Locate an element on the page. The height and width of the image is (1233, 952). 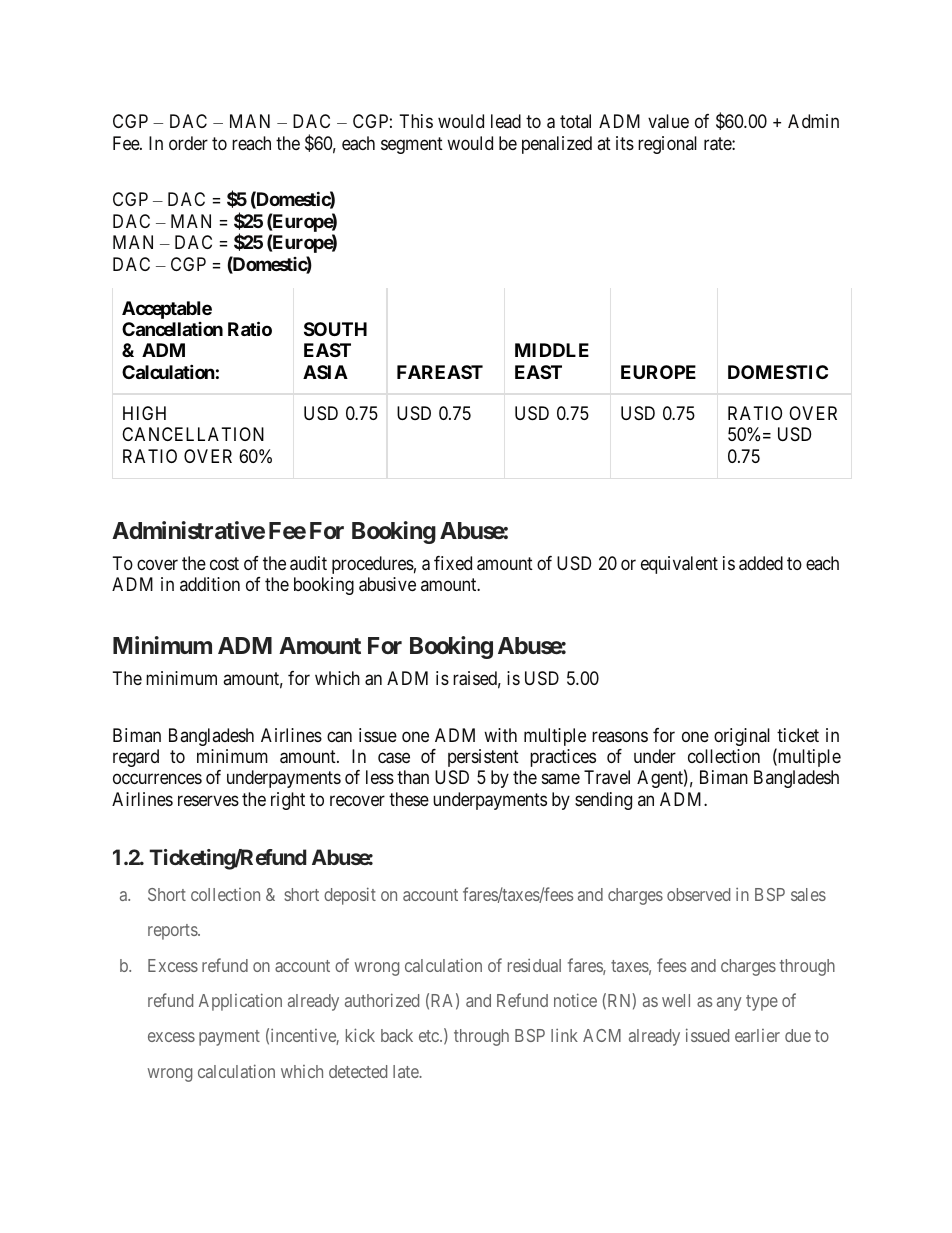
persistent is located at coordinates (483, 758).
